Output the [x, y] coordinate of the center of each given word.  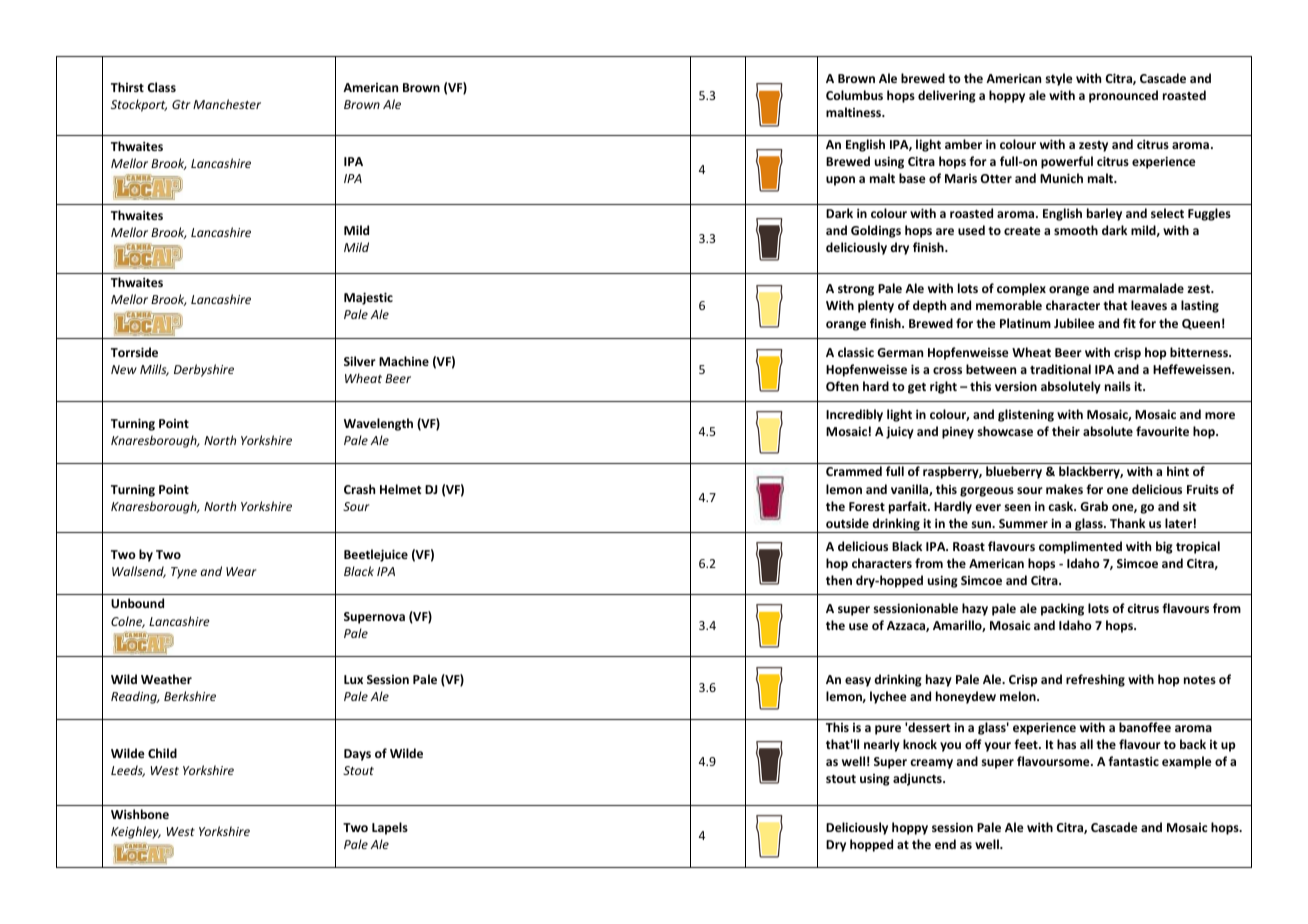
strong [856, 290]
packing [1062, 609]
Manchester [227, 104]
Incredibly [854, 415]
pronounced [1123, 96]
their [1066, 431]
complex [1021, 289]
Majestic [368, 298]
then [839, 580]
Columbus [854, 95]
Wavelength [378, 424]
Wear [241, 571]
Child [162, 753]
